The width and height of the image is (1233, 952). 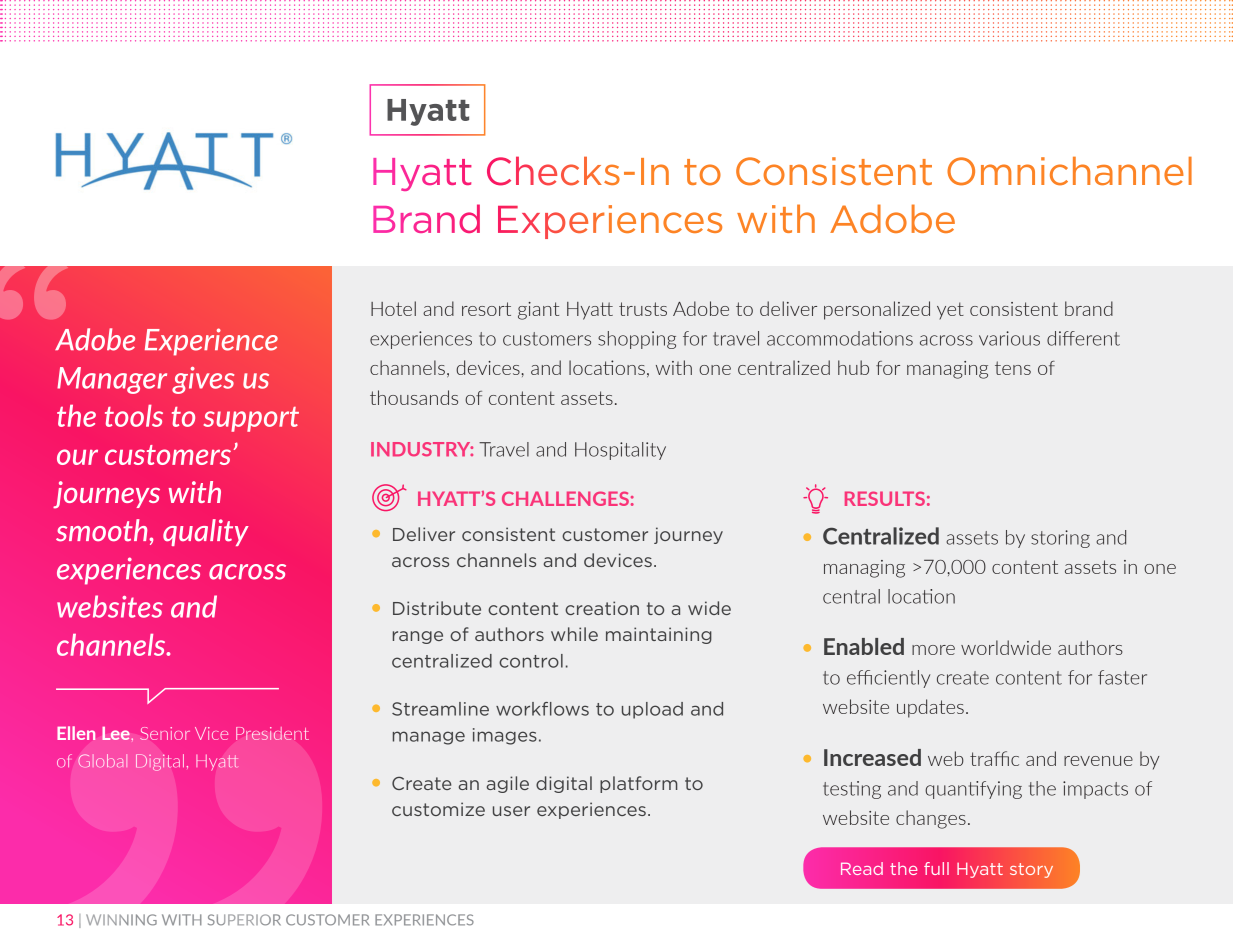 What do you see at coordinates (1013, 368) in the image?
I see `tens` at bounding box center [1013, 368].
